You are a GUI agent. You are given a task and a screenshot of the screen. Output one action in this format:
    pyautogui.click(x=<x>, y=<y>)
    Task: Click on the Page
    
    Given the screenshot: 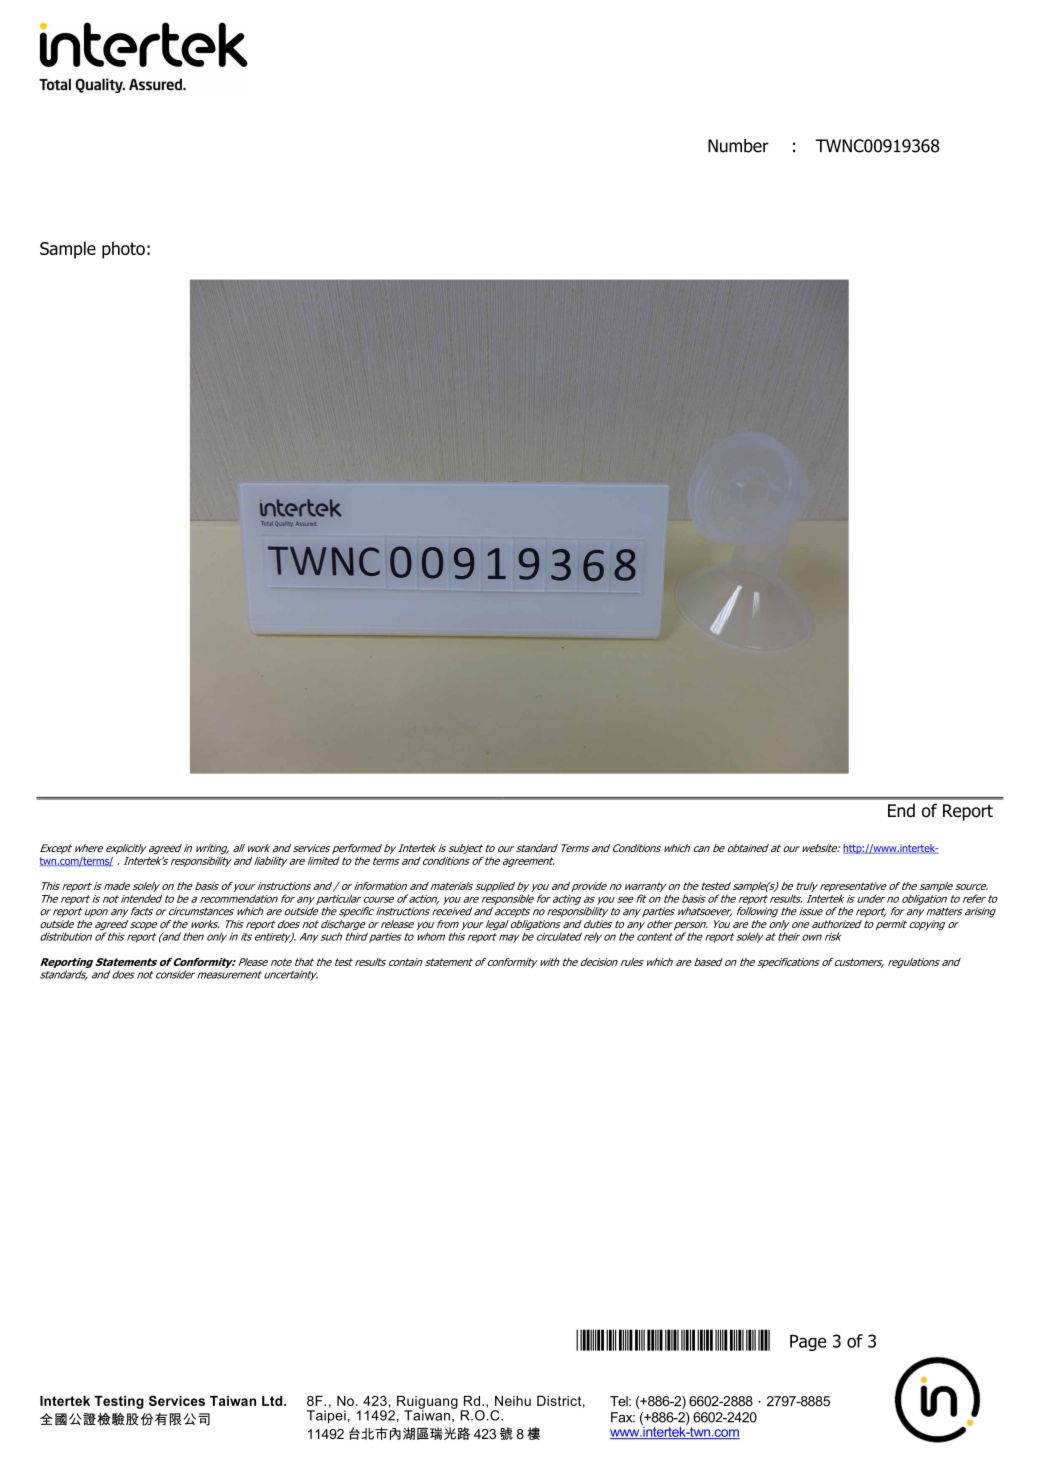 What is the action you would take?
    pyautogui.click(x=808, y=1343)
